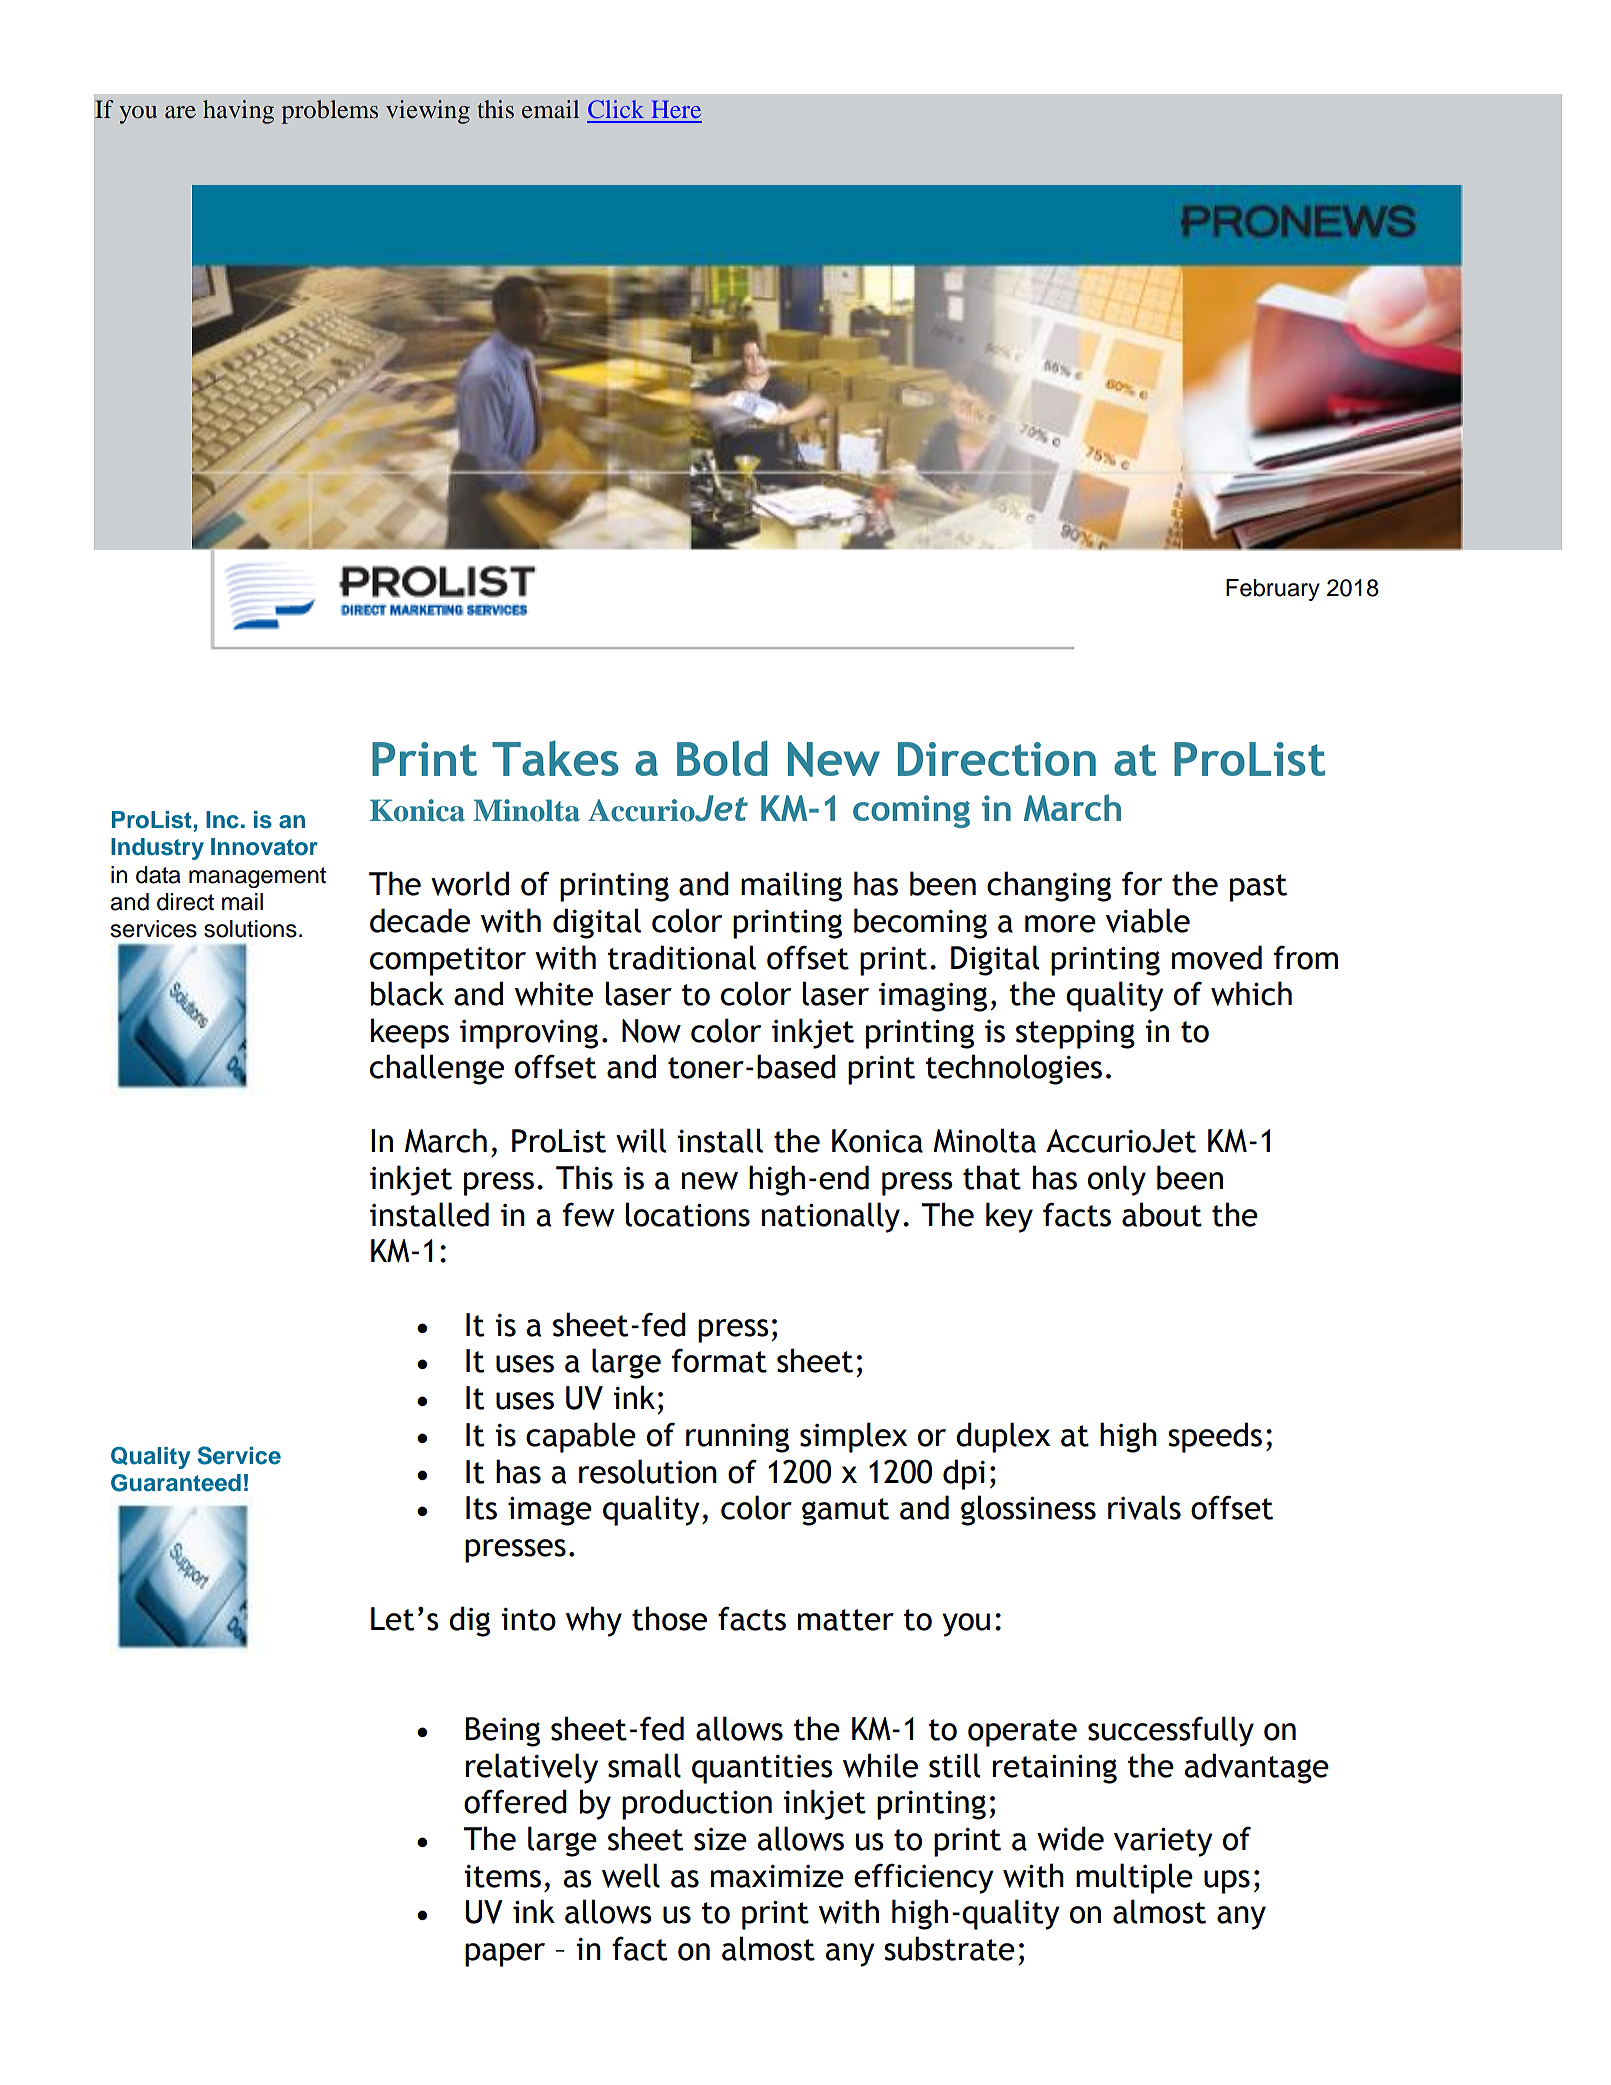 The width and height of the image is (1611, 2085). What do you see at coordinates (1258, 888) in the image?
I see `past` at bounding box center [1258, 888].
